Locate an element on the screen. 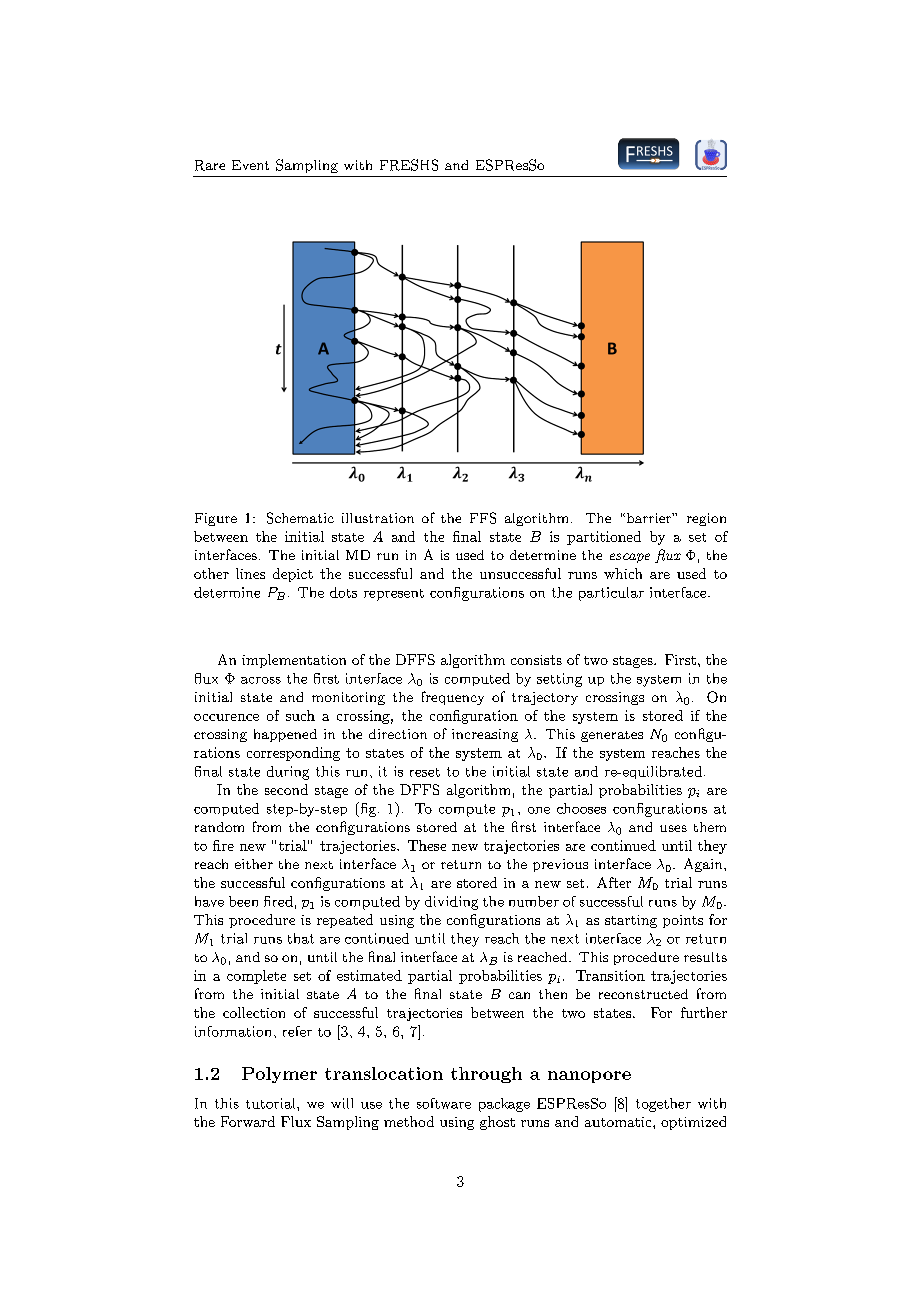  implementation is located at coordinates (294, 661).
